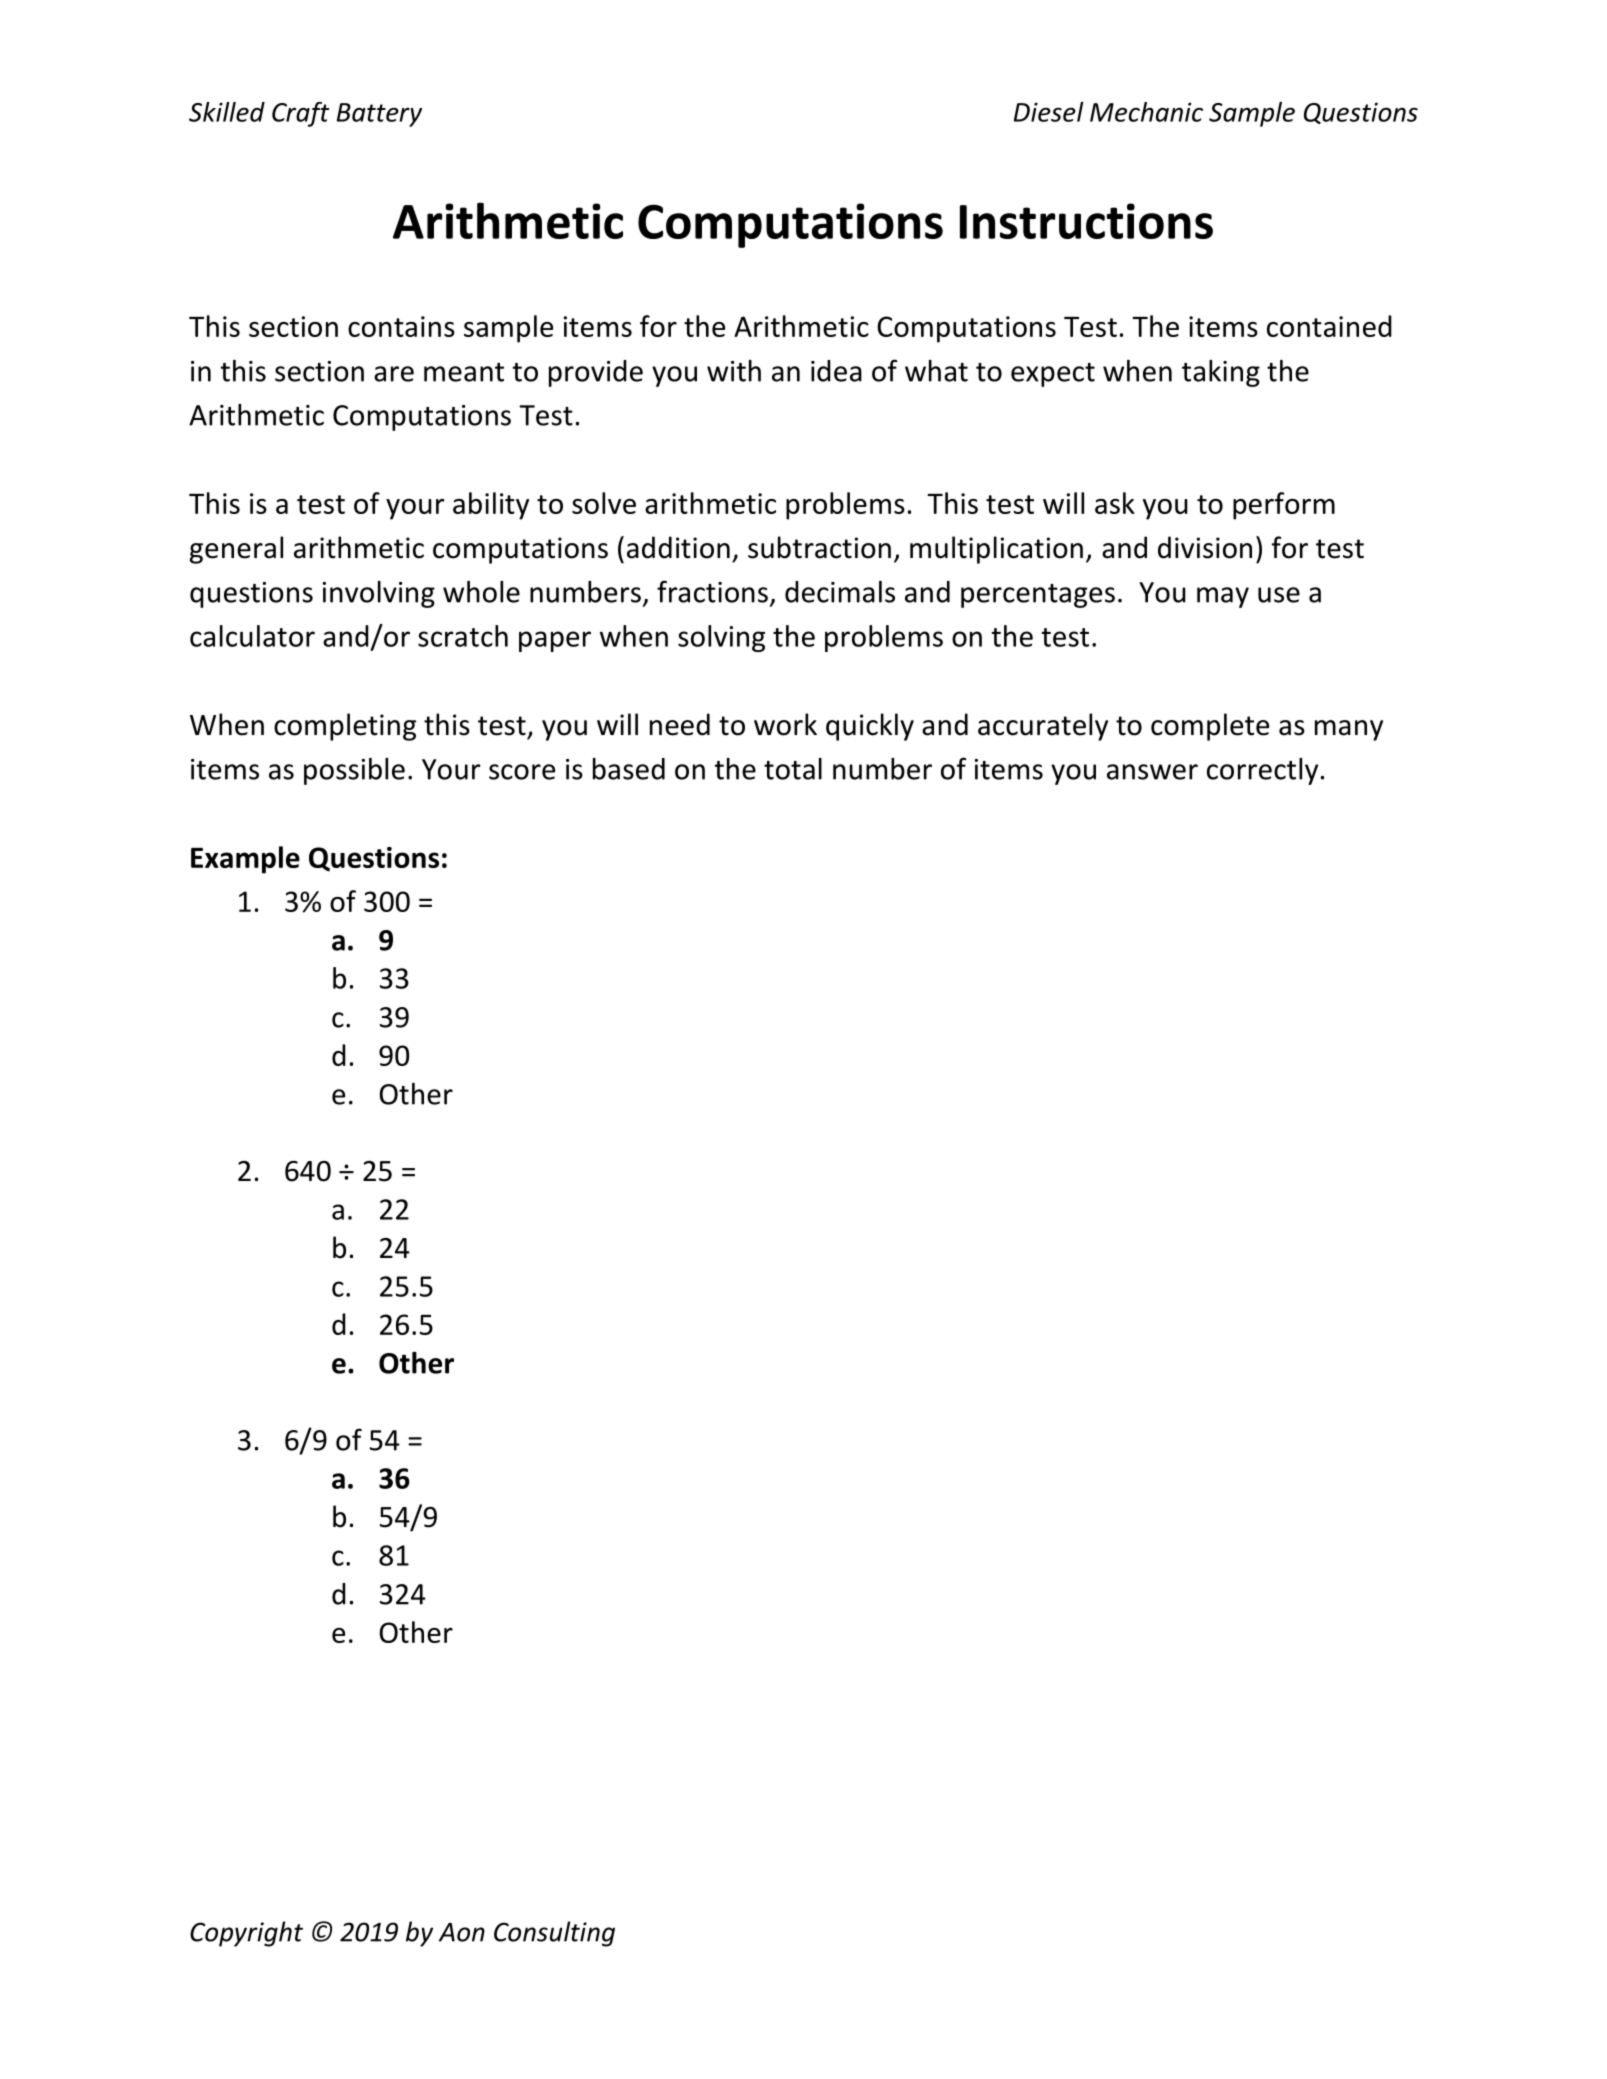 This screenshot has width=1607, height=2079. Describe the element at coordinates (345, 727) in the screenshot. I see `completing` at that location.
